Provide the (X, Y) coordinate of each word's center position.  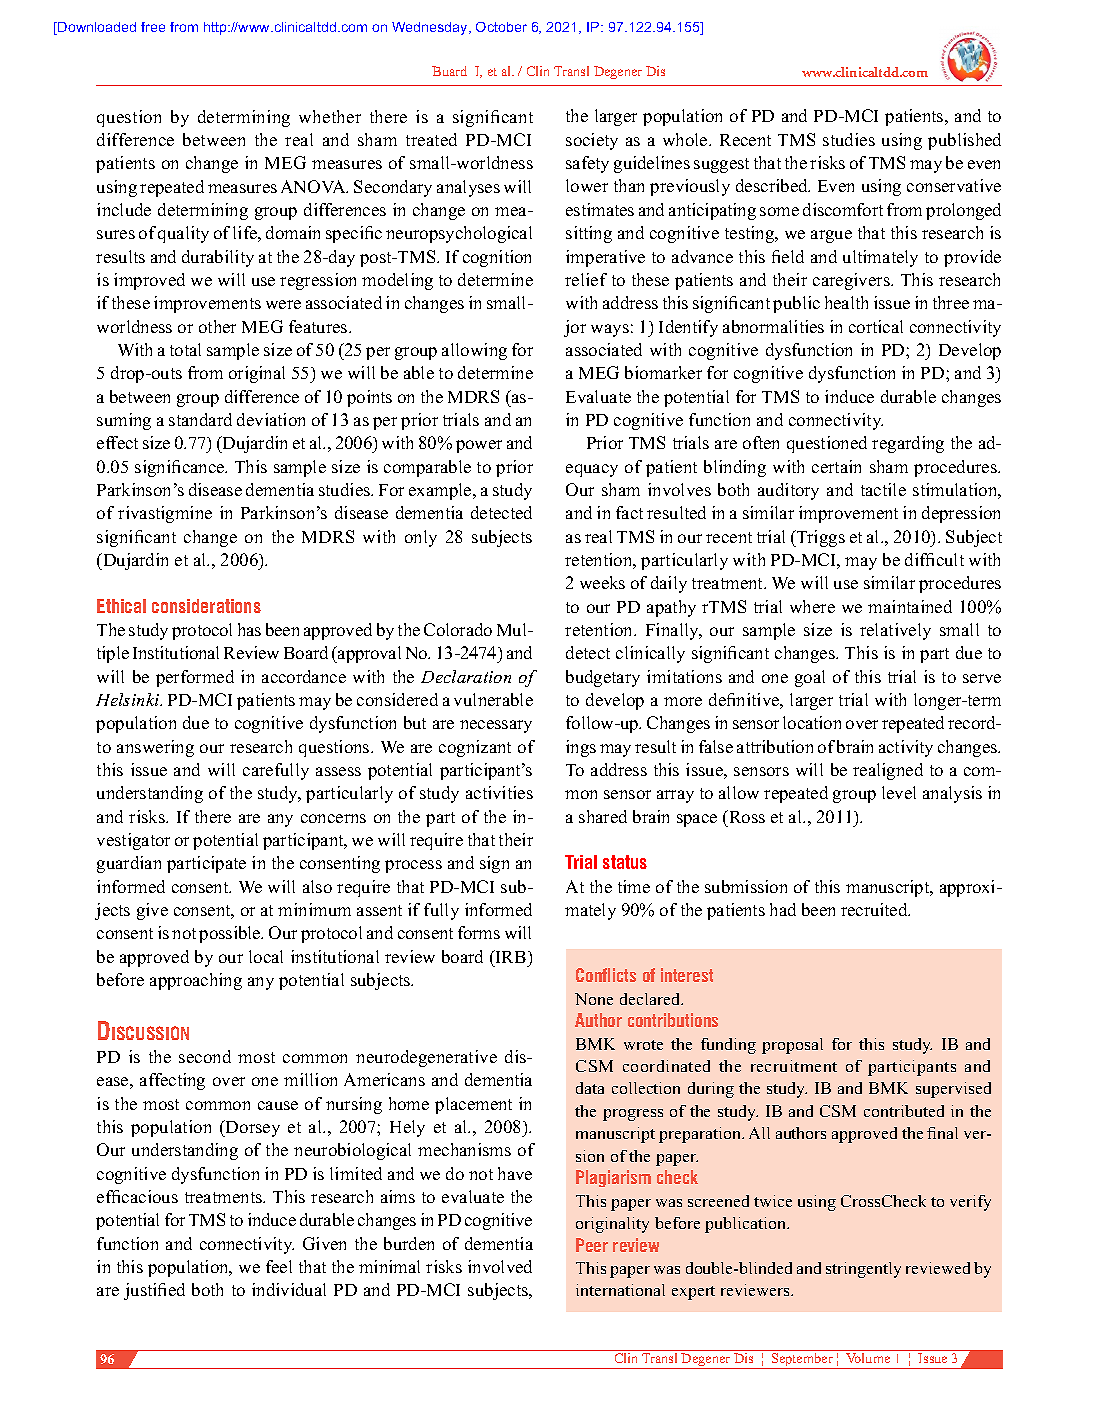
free (153, 27)
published (964, 141)
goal (810, 678)
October (501, 27)
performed (195, 678)
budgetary (603, 678)
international (620, 1290)
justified (154, 1291)
